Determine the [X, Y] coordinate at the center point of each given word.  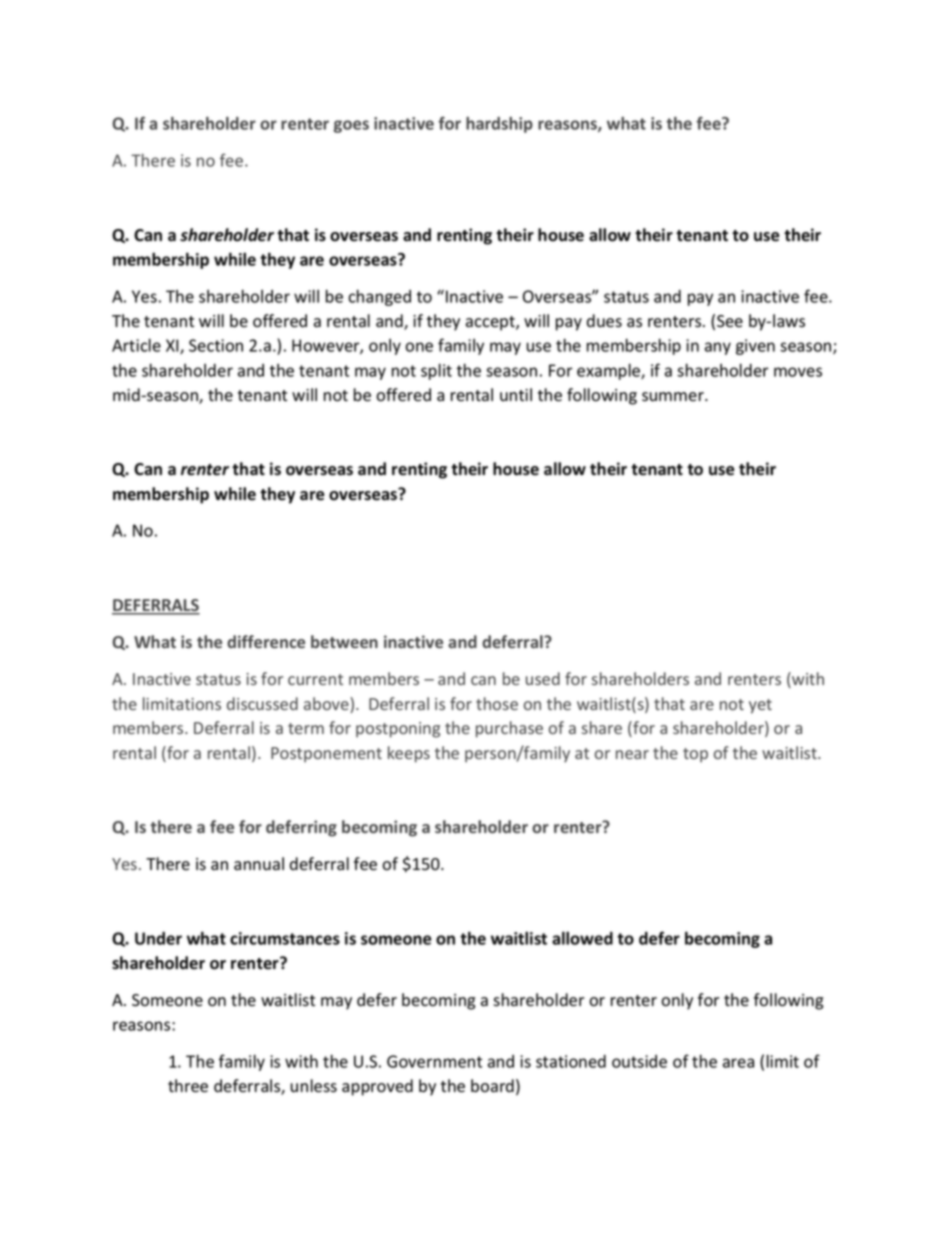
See [730, 321]
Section [216, 345]
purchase [509, 729]
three [188, 1086]
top [695, 755]
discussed [262, 703]
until [516, 394]
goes [351, 126]
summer [674, 397]
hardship [499, 125]
